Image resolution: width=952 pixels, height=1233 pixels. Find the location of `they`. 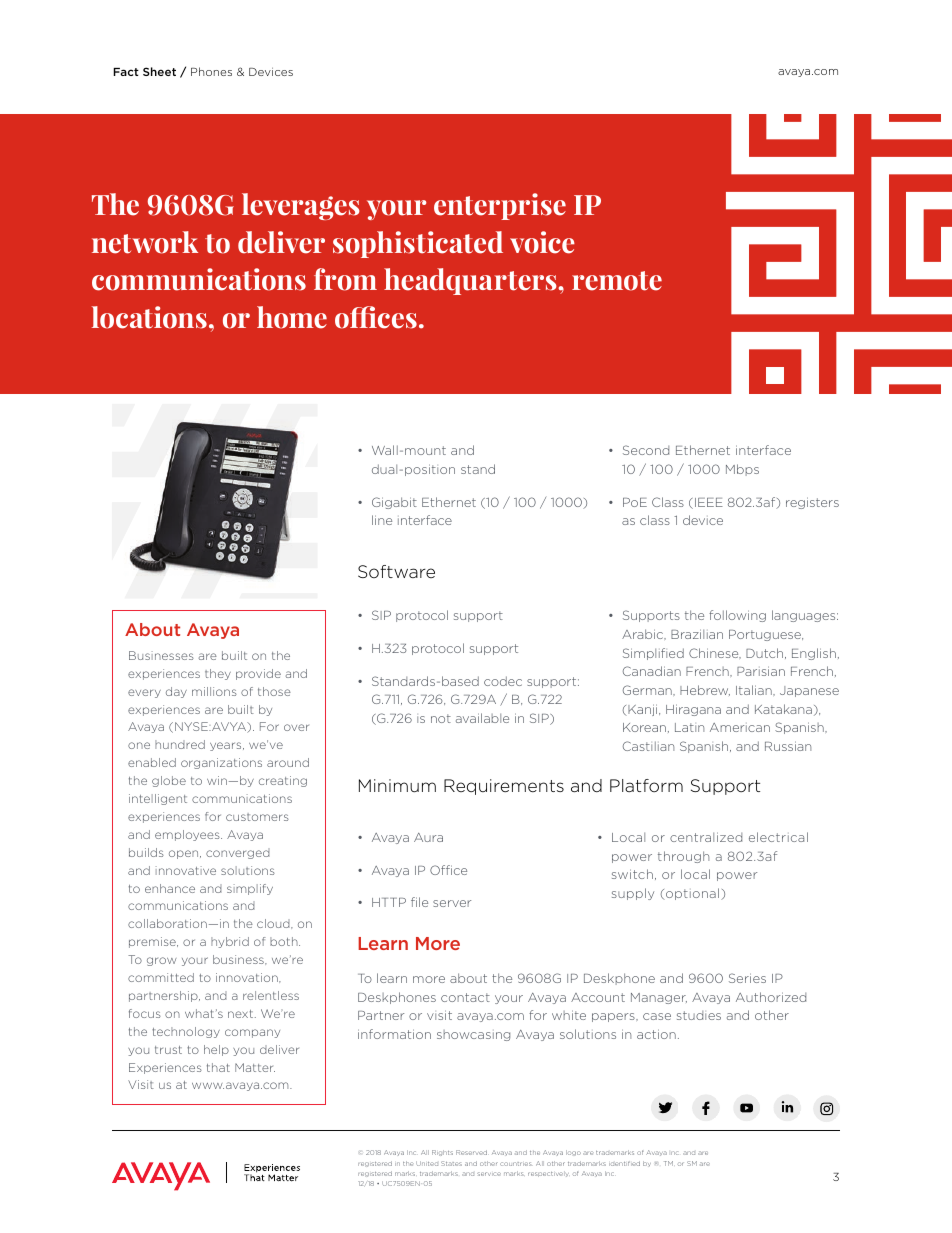

they is located at coordinates (218, 674).
